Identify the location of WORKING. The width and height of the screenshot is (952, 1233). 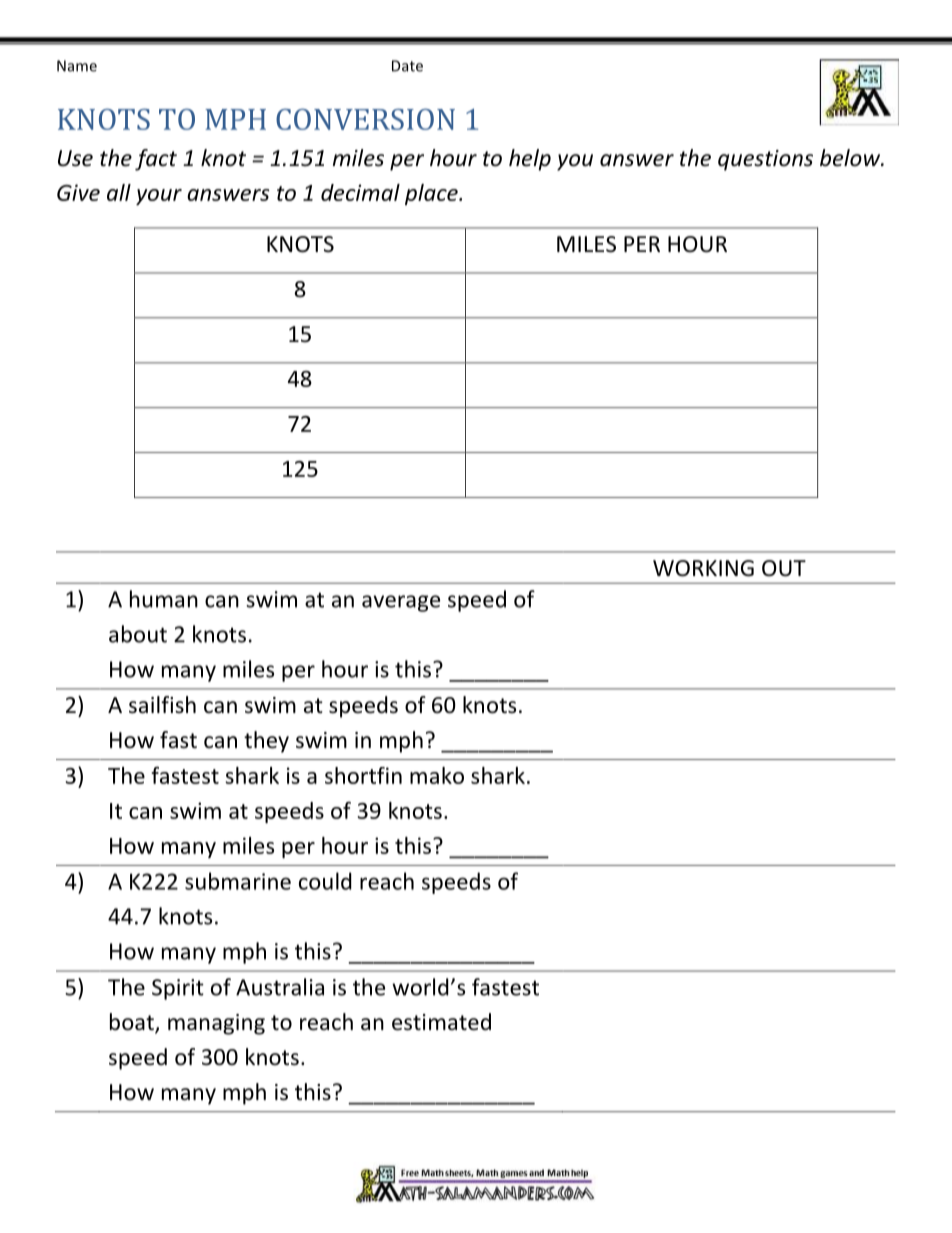
(703, 568).
